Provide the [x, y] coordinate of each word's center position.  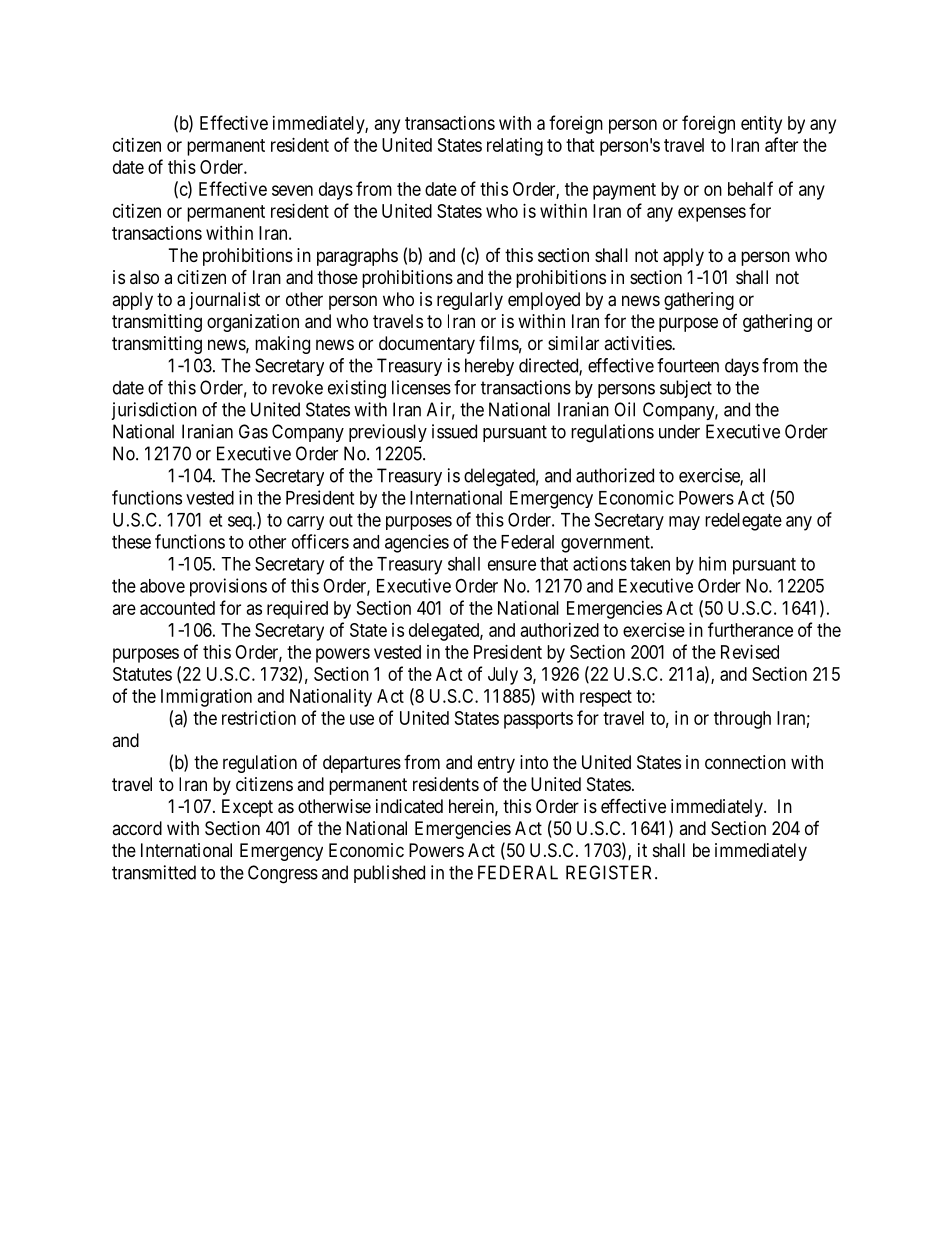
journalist [224, 301]
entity [761, 125]
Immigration [206, 698]
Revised [750, 652]
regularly [470, 301]
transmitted [154, 872]
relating [515, 147]
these [131, 542]
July [503, 676]
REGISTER [611, 872]
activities [638, 343]
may [684, 523]
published [389, 874]
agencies [417, 543]
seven [292, 190]
